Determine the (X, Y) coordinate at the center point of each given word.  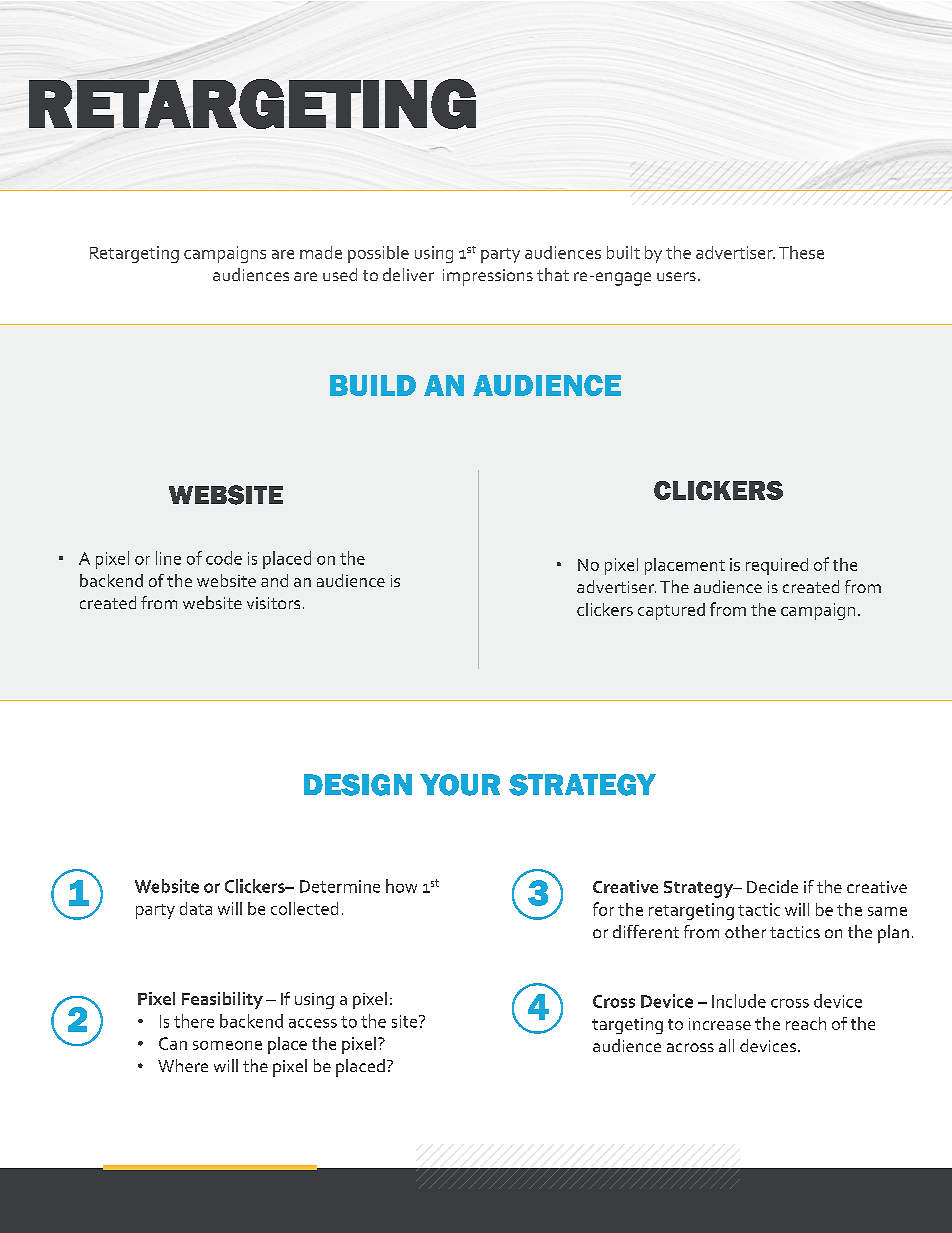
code (224, 558)
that (553, 274)
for (603, 909)
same (887, 911)
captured (671, 611)
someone (227, 1045)
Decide (772, 886)
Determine (340, 886)
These (801, 252)
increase (720, 1024)
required (777, 566)
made (321, 252)
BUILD (373, 385)
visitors (273, 603)
